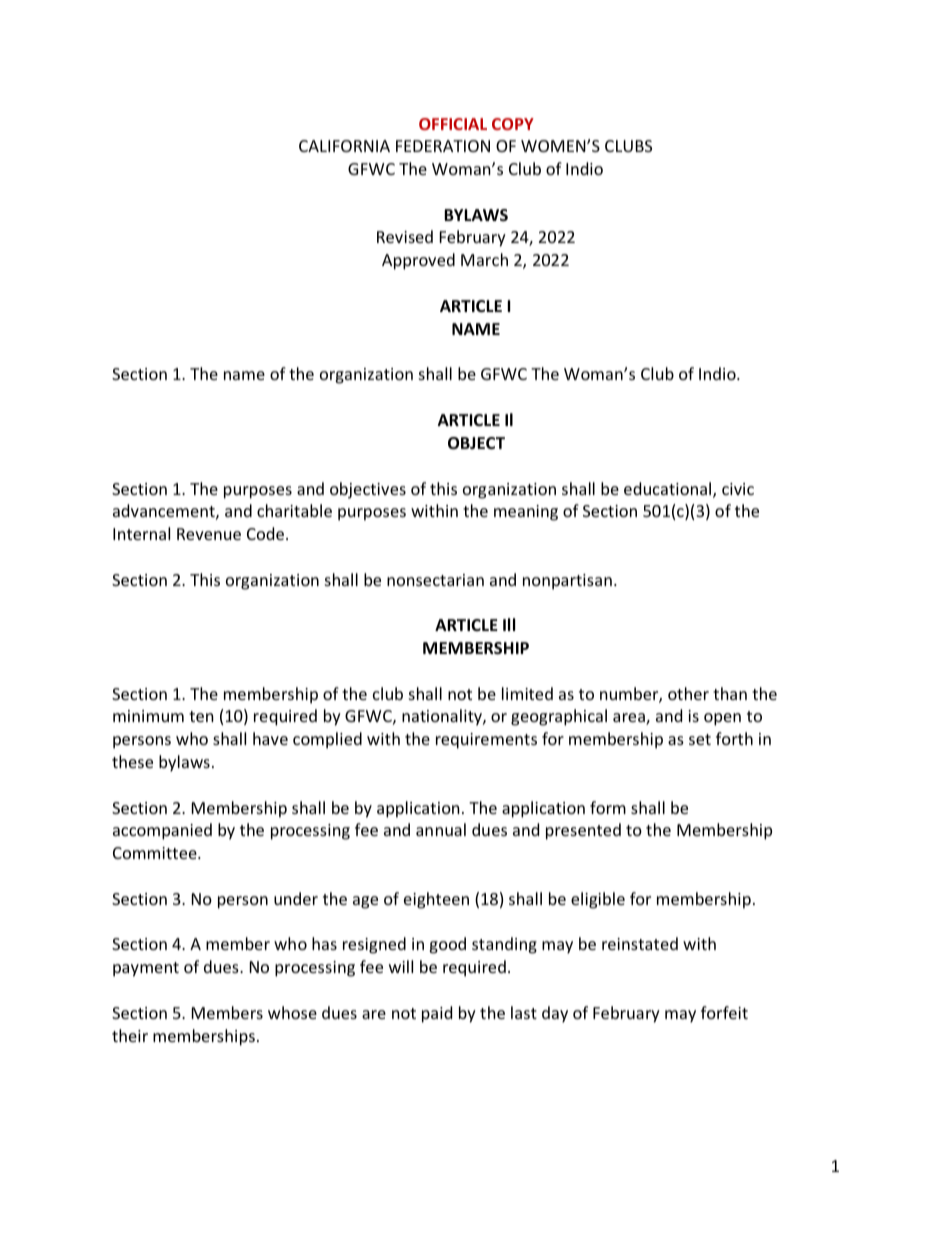 Image resolution: width=952 pixels, height=1233 pixels. Describe the element at coordinates (526, 513) in the document. I see `meaning` at that location.
